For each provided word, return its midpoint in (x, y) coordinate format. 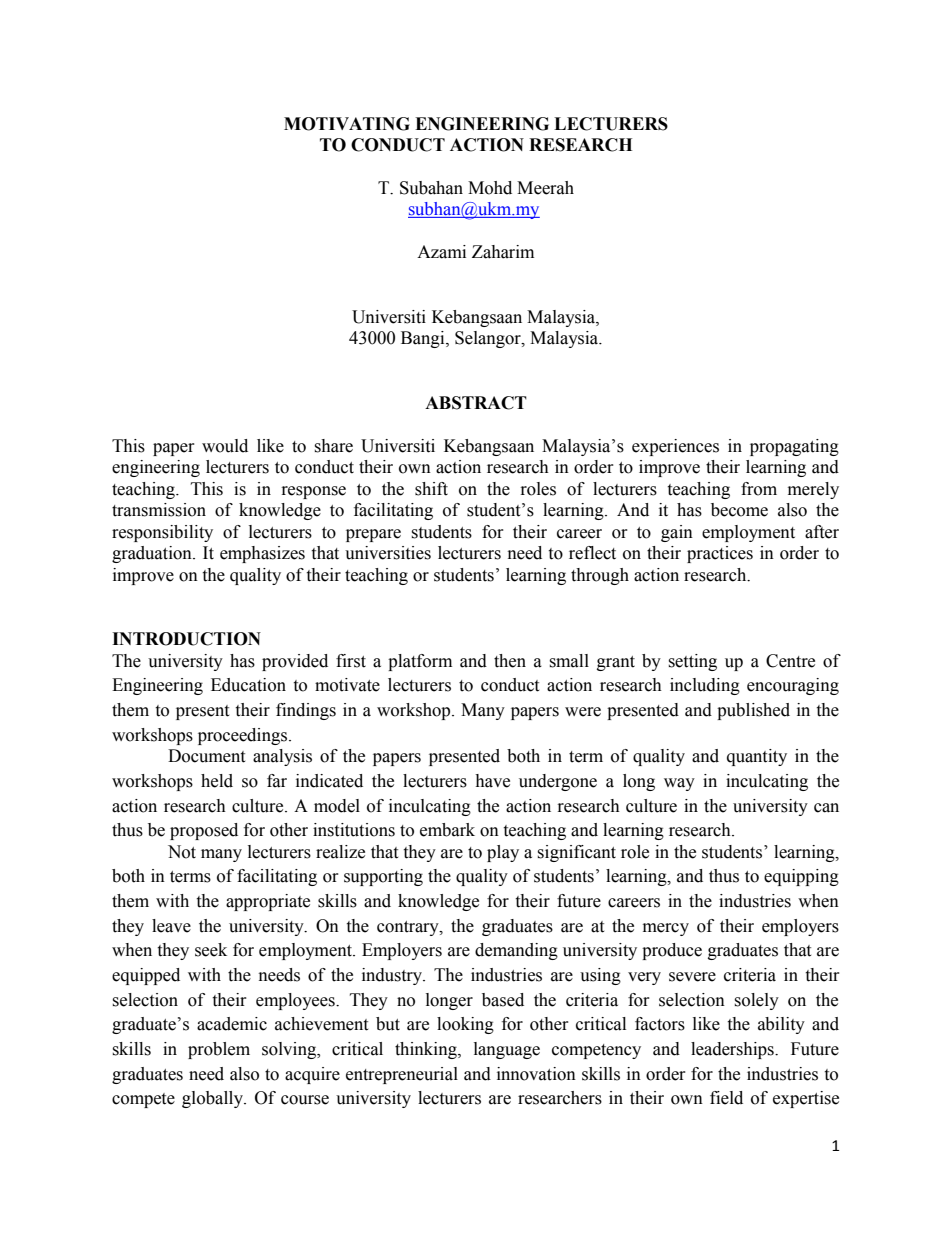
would (225, 446)
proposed (204, 831)
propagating (794, 447)
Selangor (489, 339)
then (510, 661)
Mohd (490, 188)
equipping (801, 877)
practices (720, 554)
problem (219, 1050)
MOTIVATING (347, 124)
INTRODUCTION (186, 639)
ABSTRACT (476, 403)
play (503, 853)
